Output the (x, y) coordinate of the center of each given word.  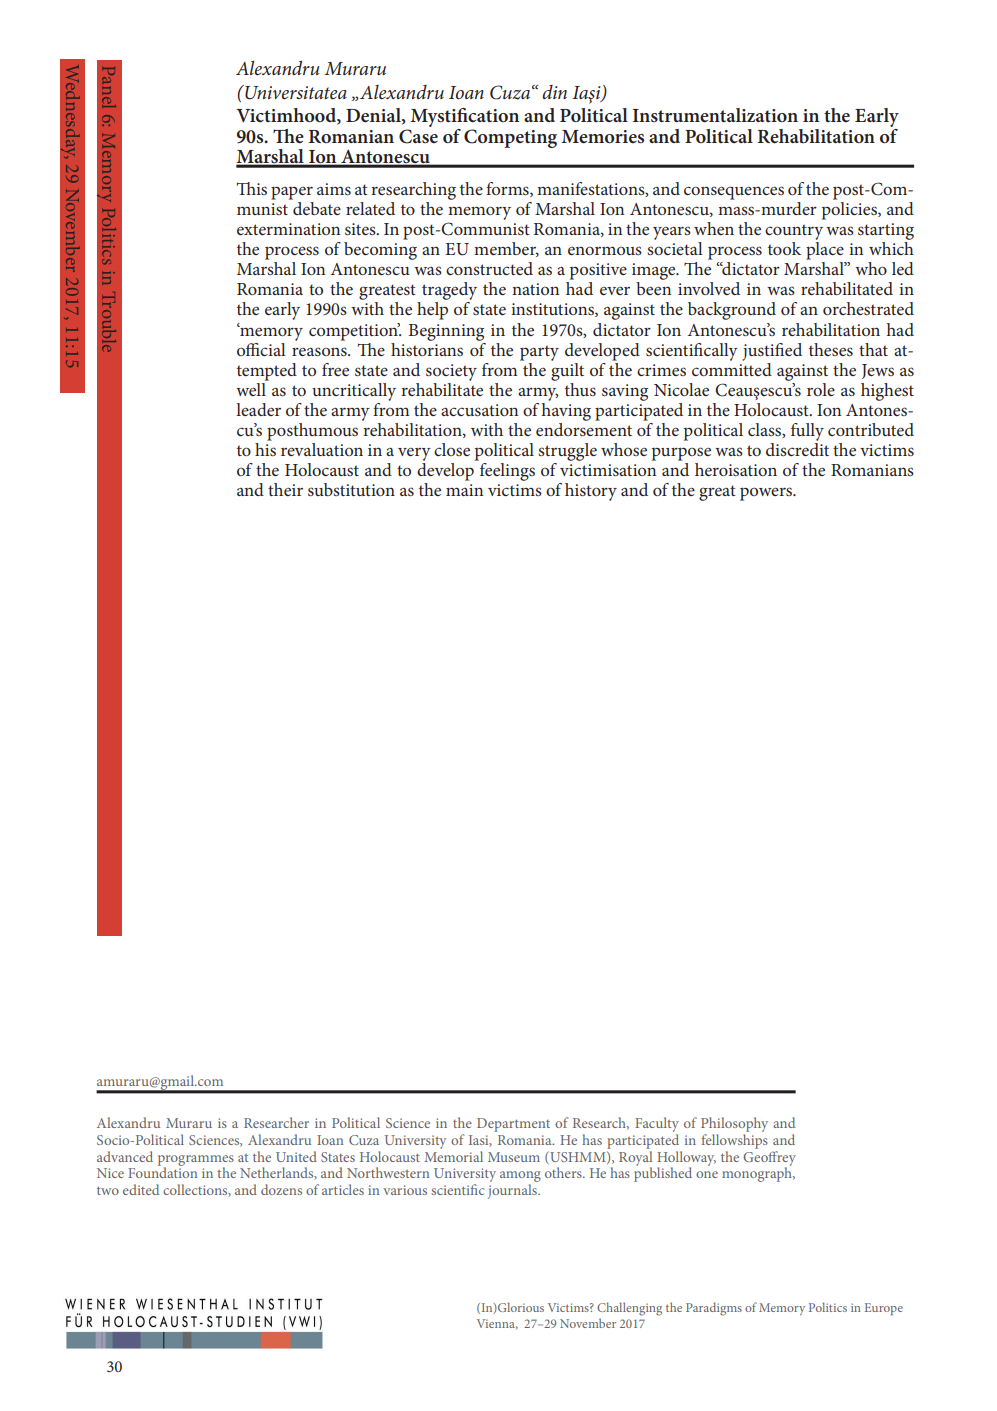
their (285, 489)
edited (141, 1189)
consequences (734, 193)
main (464, 490)
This (252, 188)
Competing (510, 138)
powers (767, 494)
